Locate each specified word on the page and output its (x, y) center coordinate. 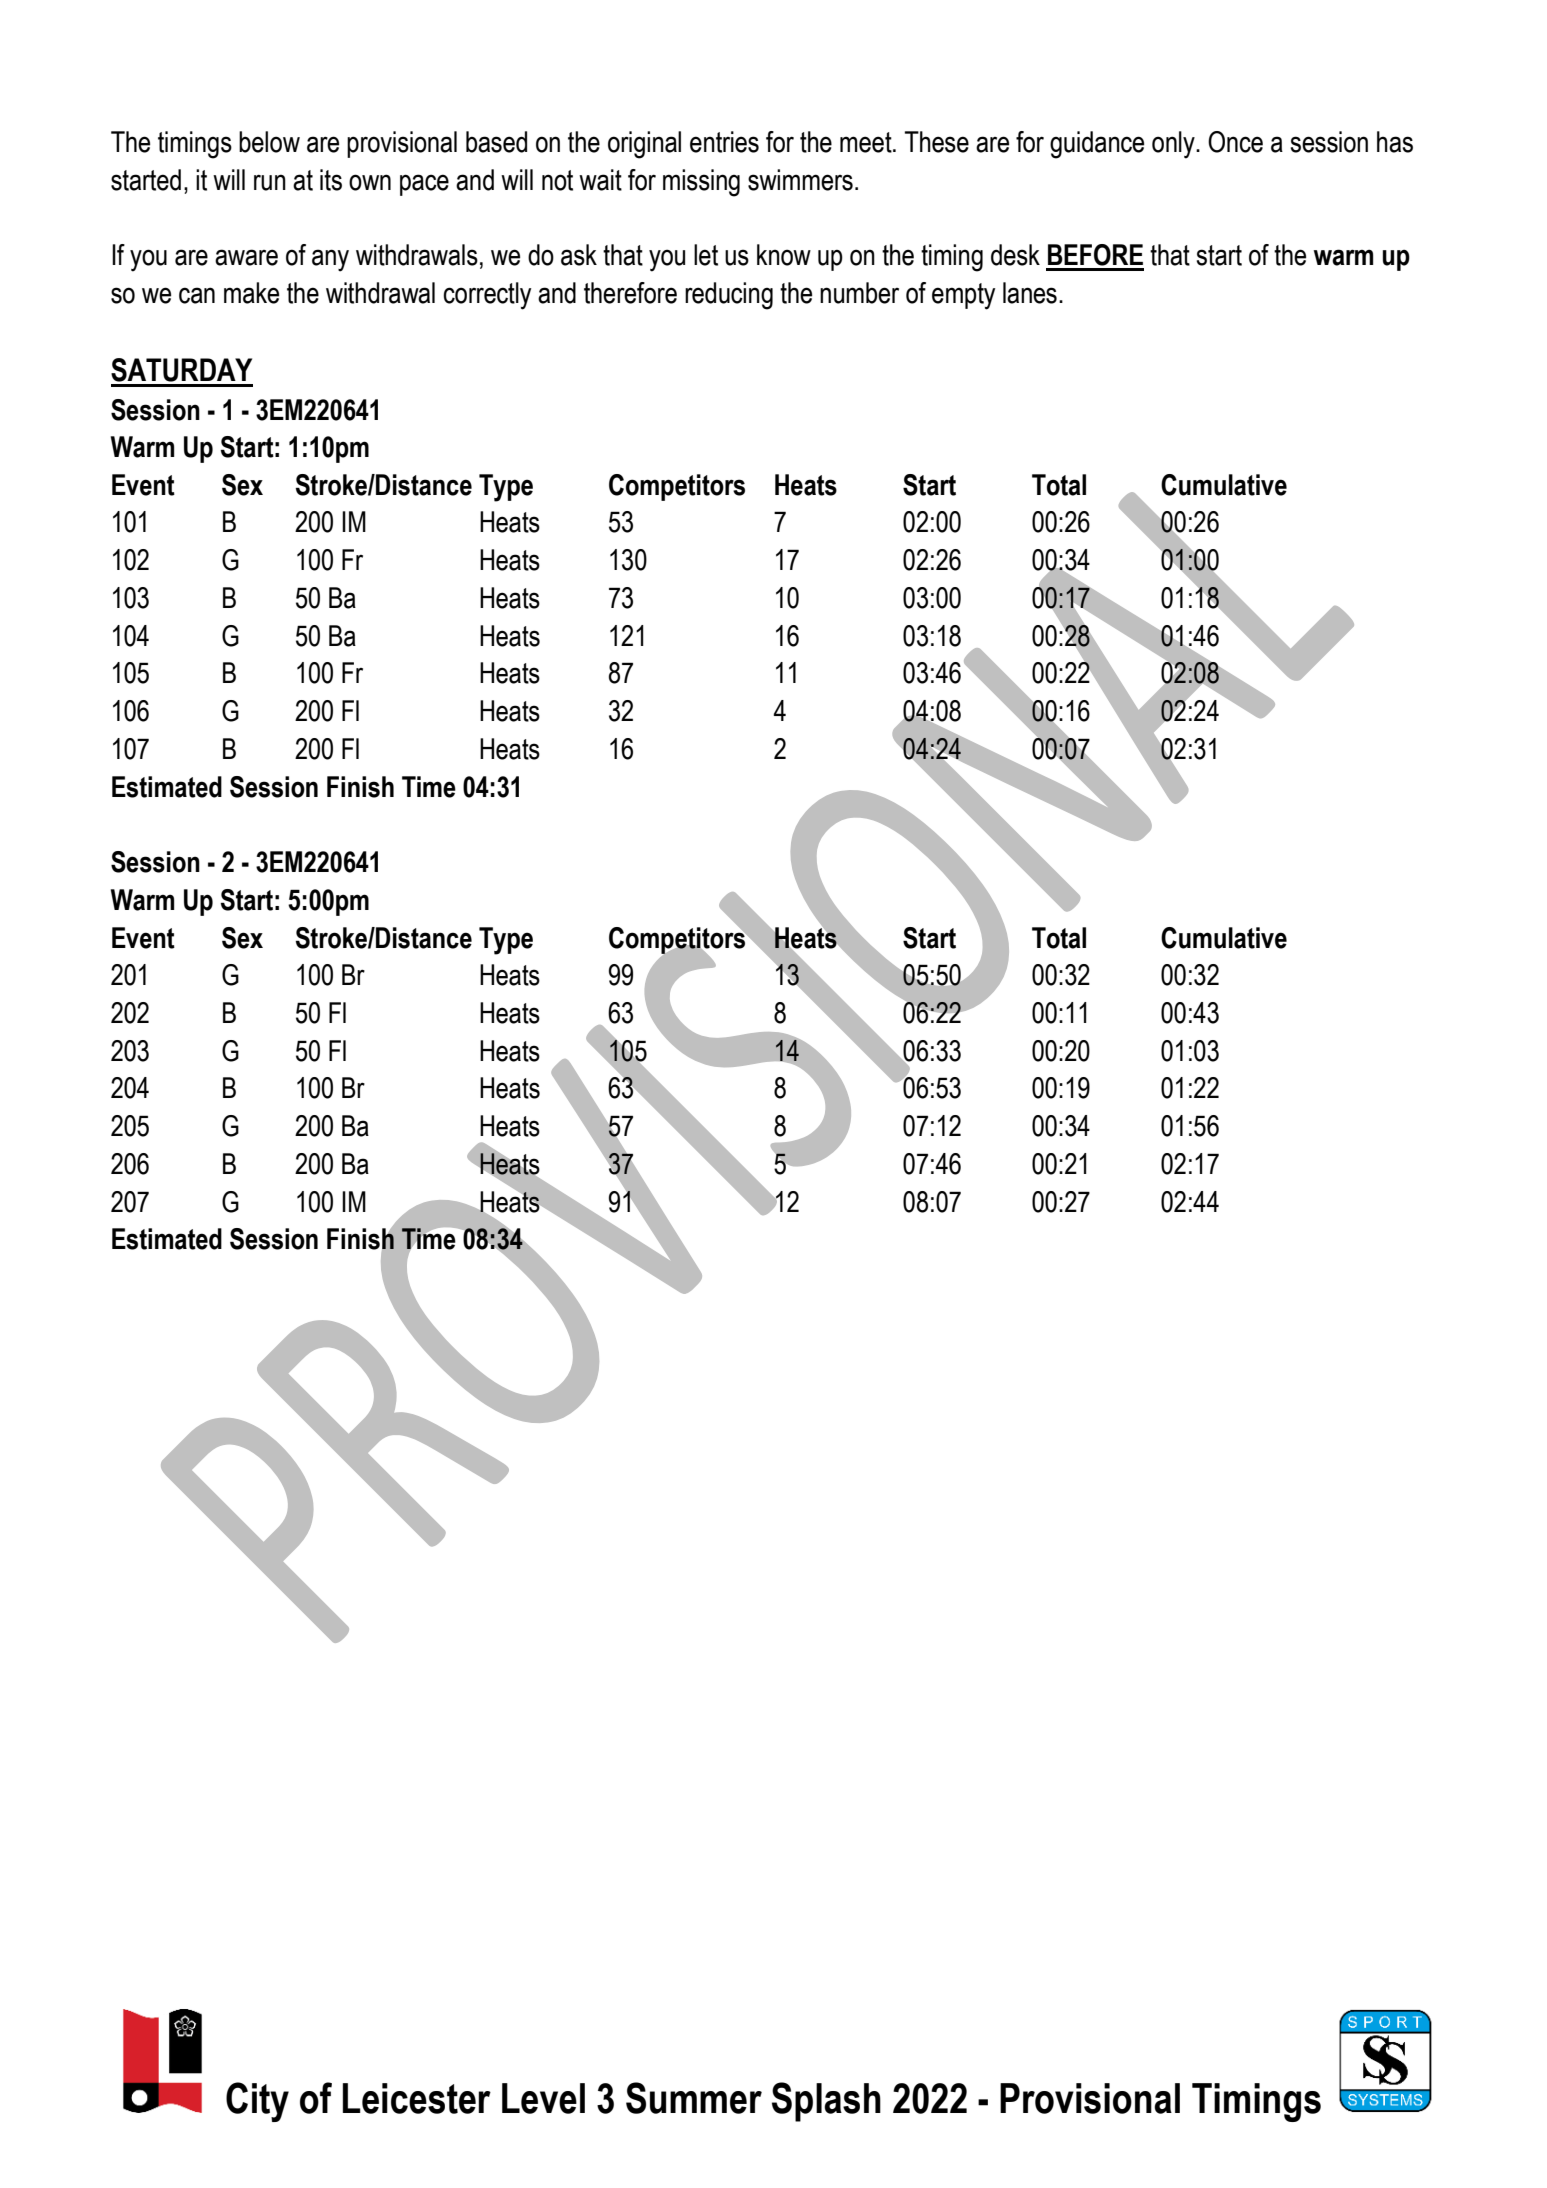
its (331, 180)
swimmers (800, 180)
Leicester (417, 2098)
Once (1235, 142)
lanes (1030, 293)
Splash (826, 2102)
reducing (729, 296)
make (251, 293)
